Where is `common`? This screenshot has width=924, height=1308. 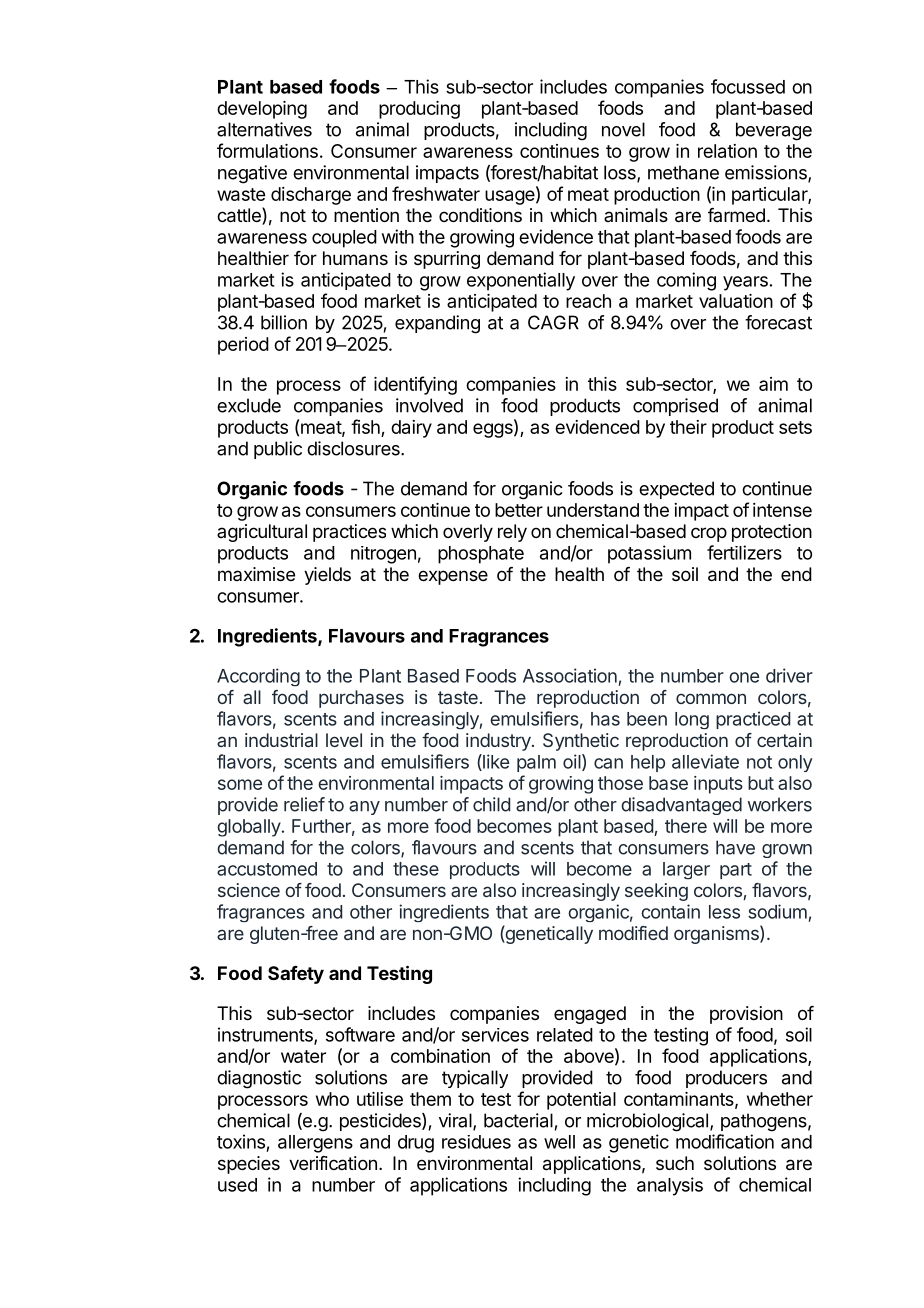
common is located at coordinates (711, 698).
